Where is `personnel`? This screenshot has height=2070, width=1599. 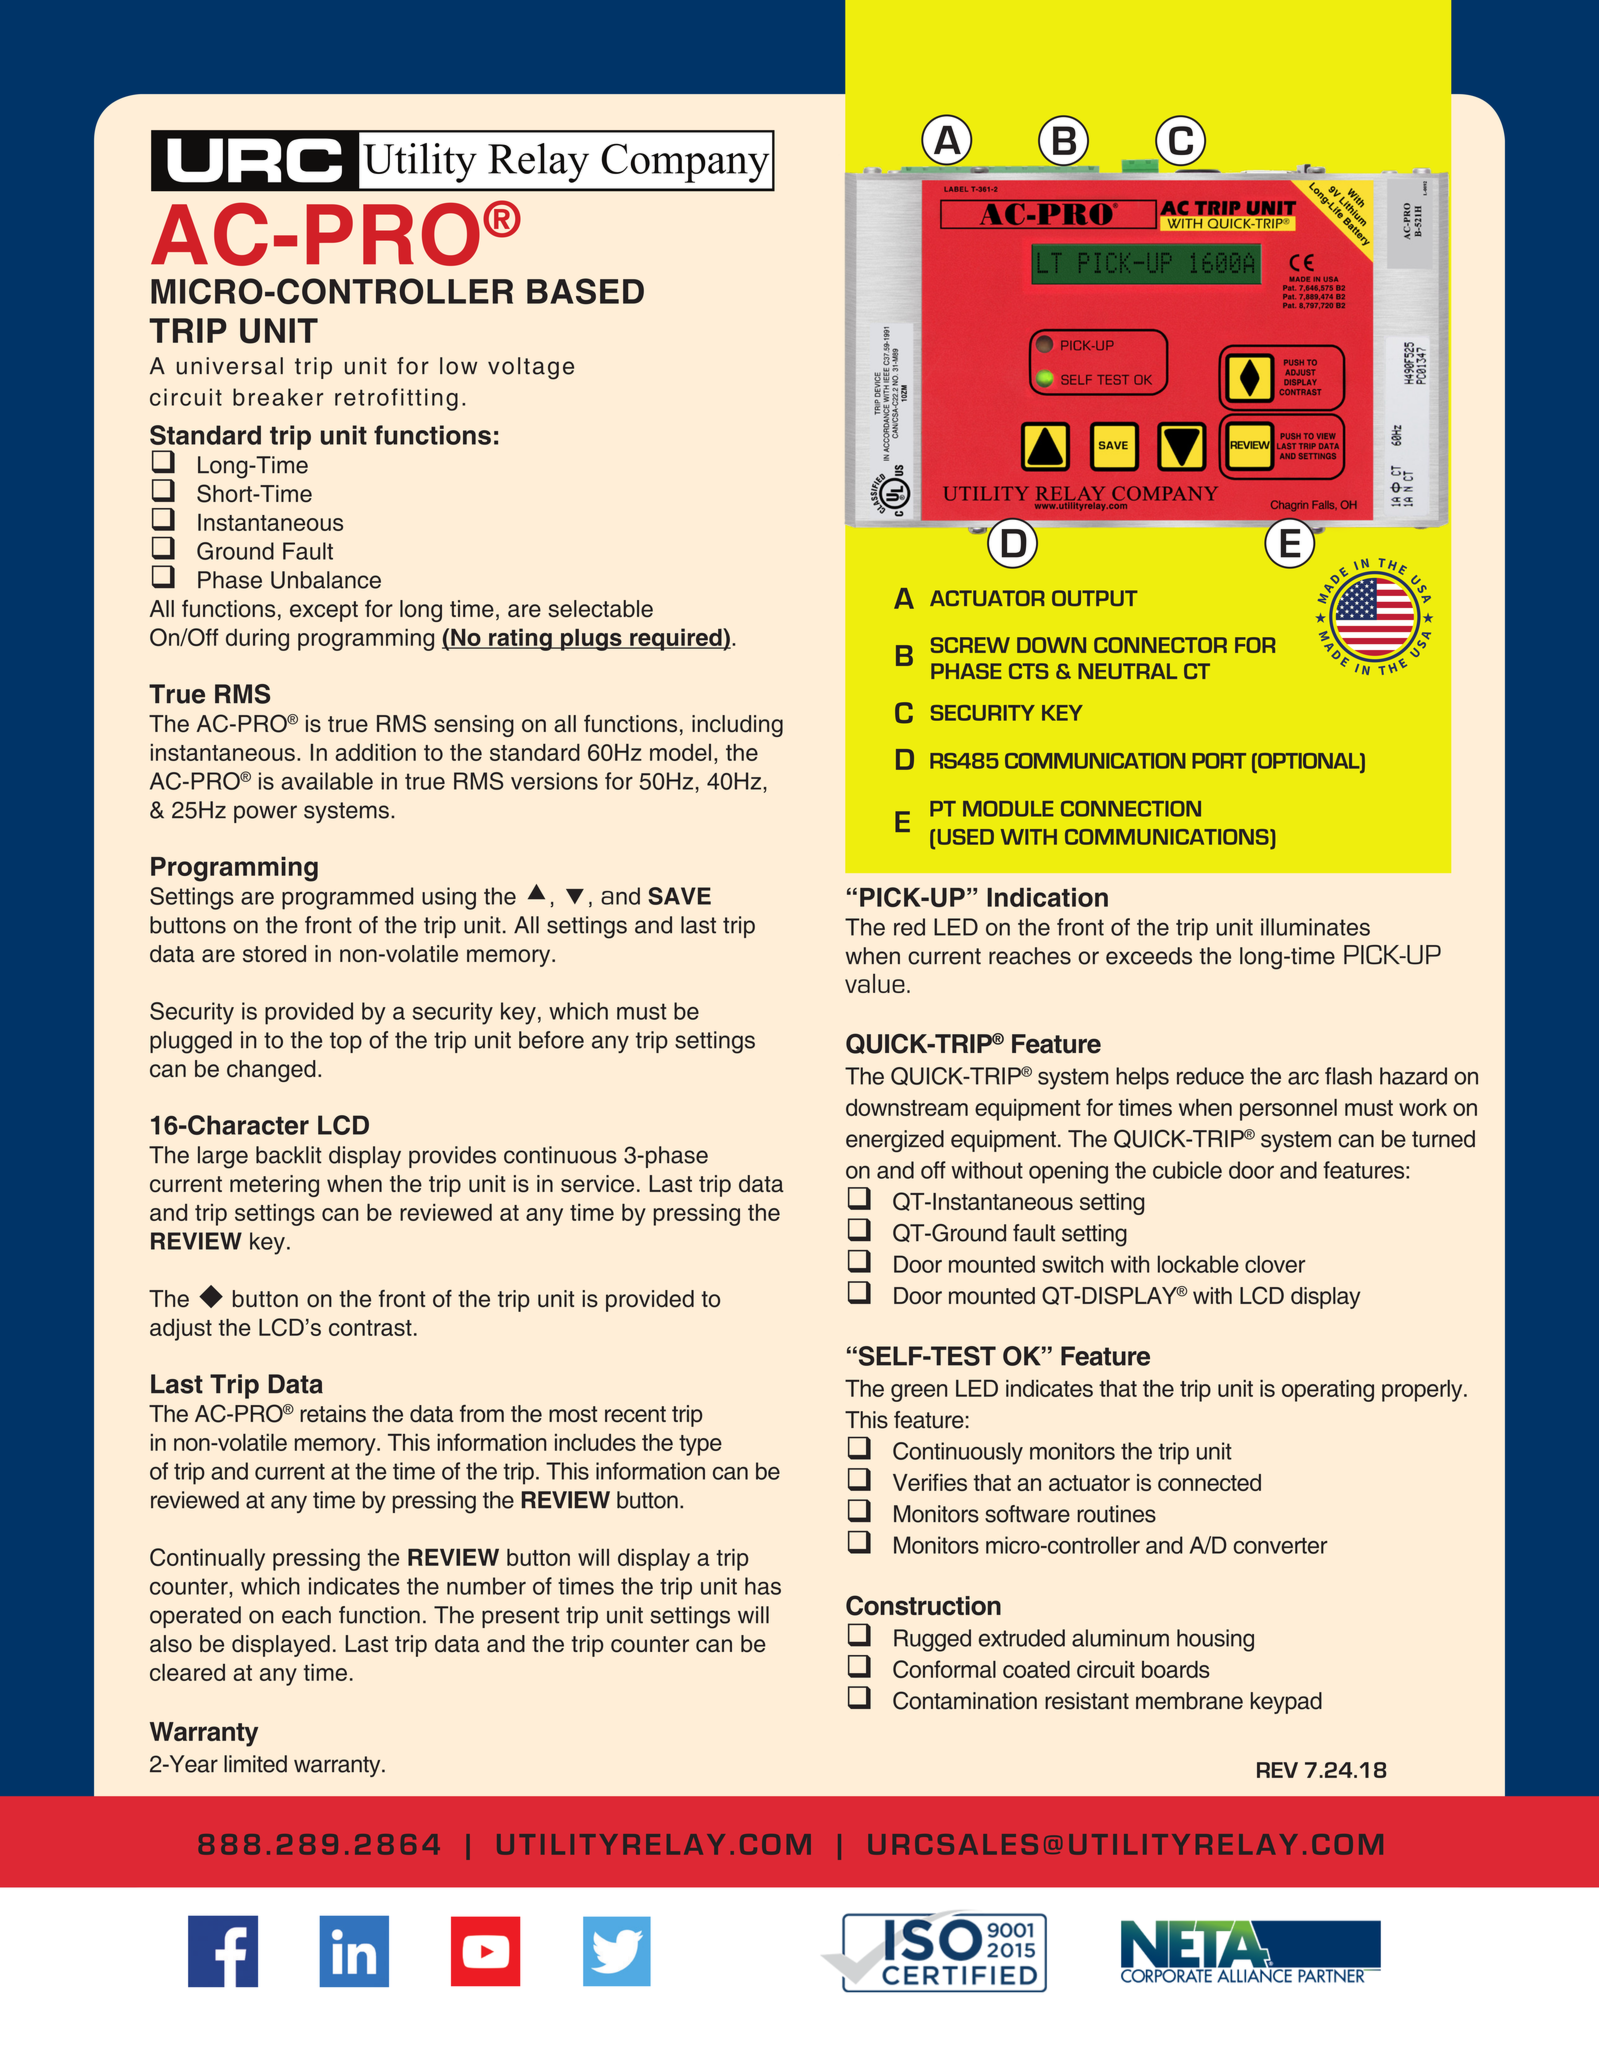 personnel is located at coordinates (1288, 1110).
